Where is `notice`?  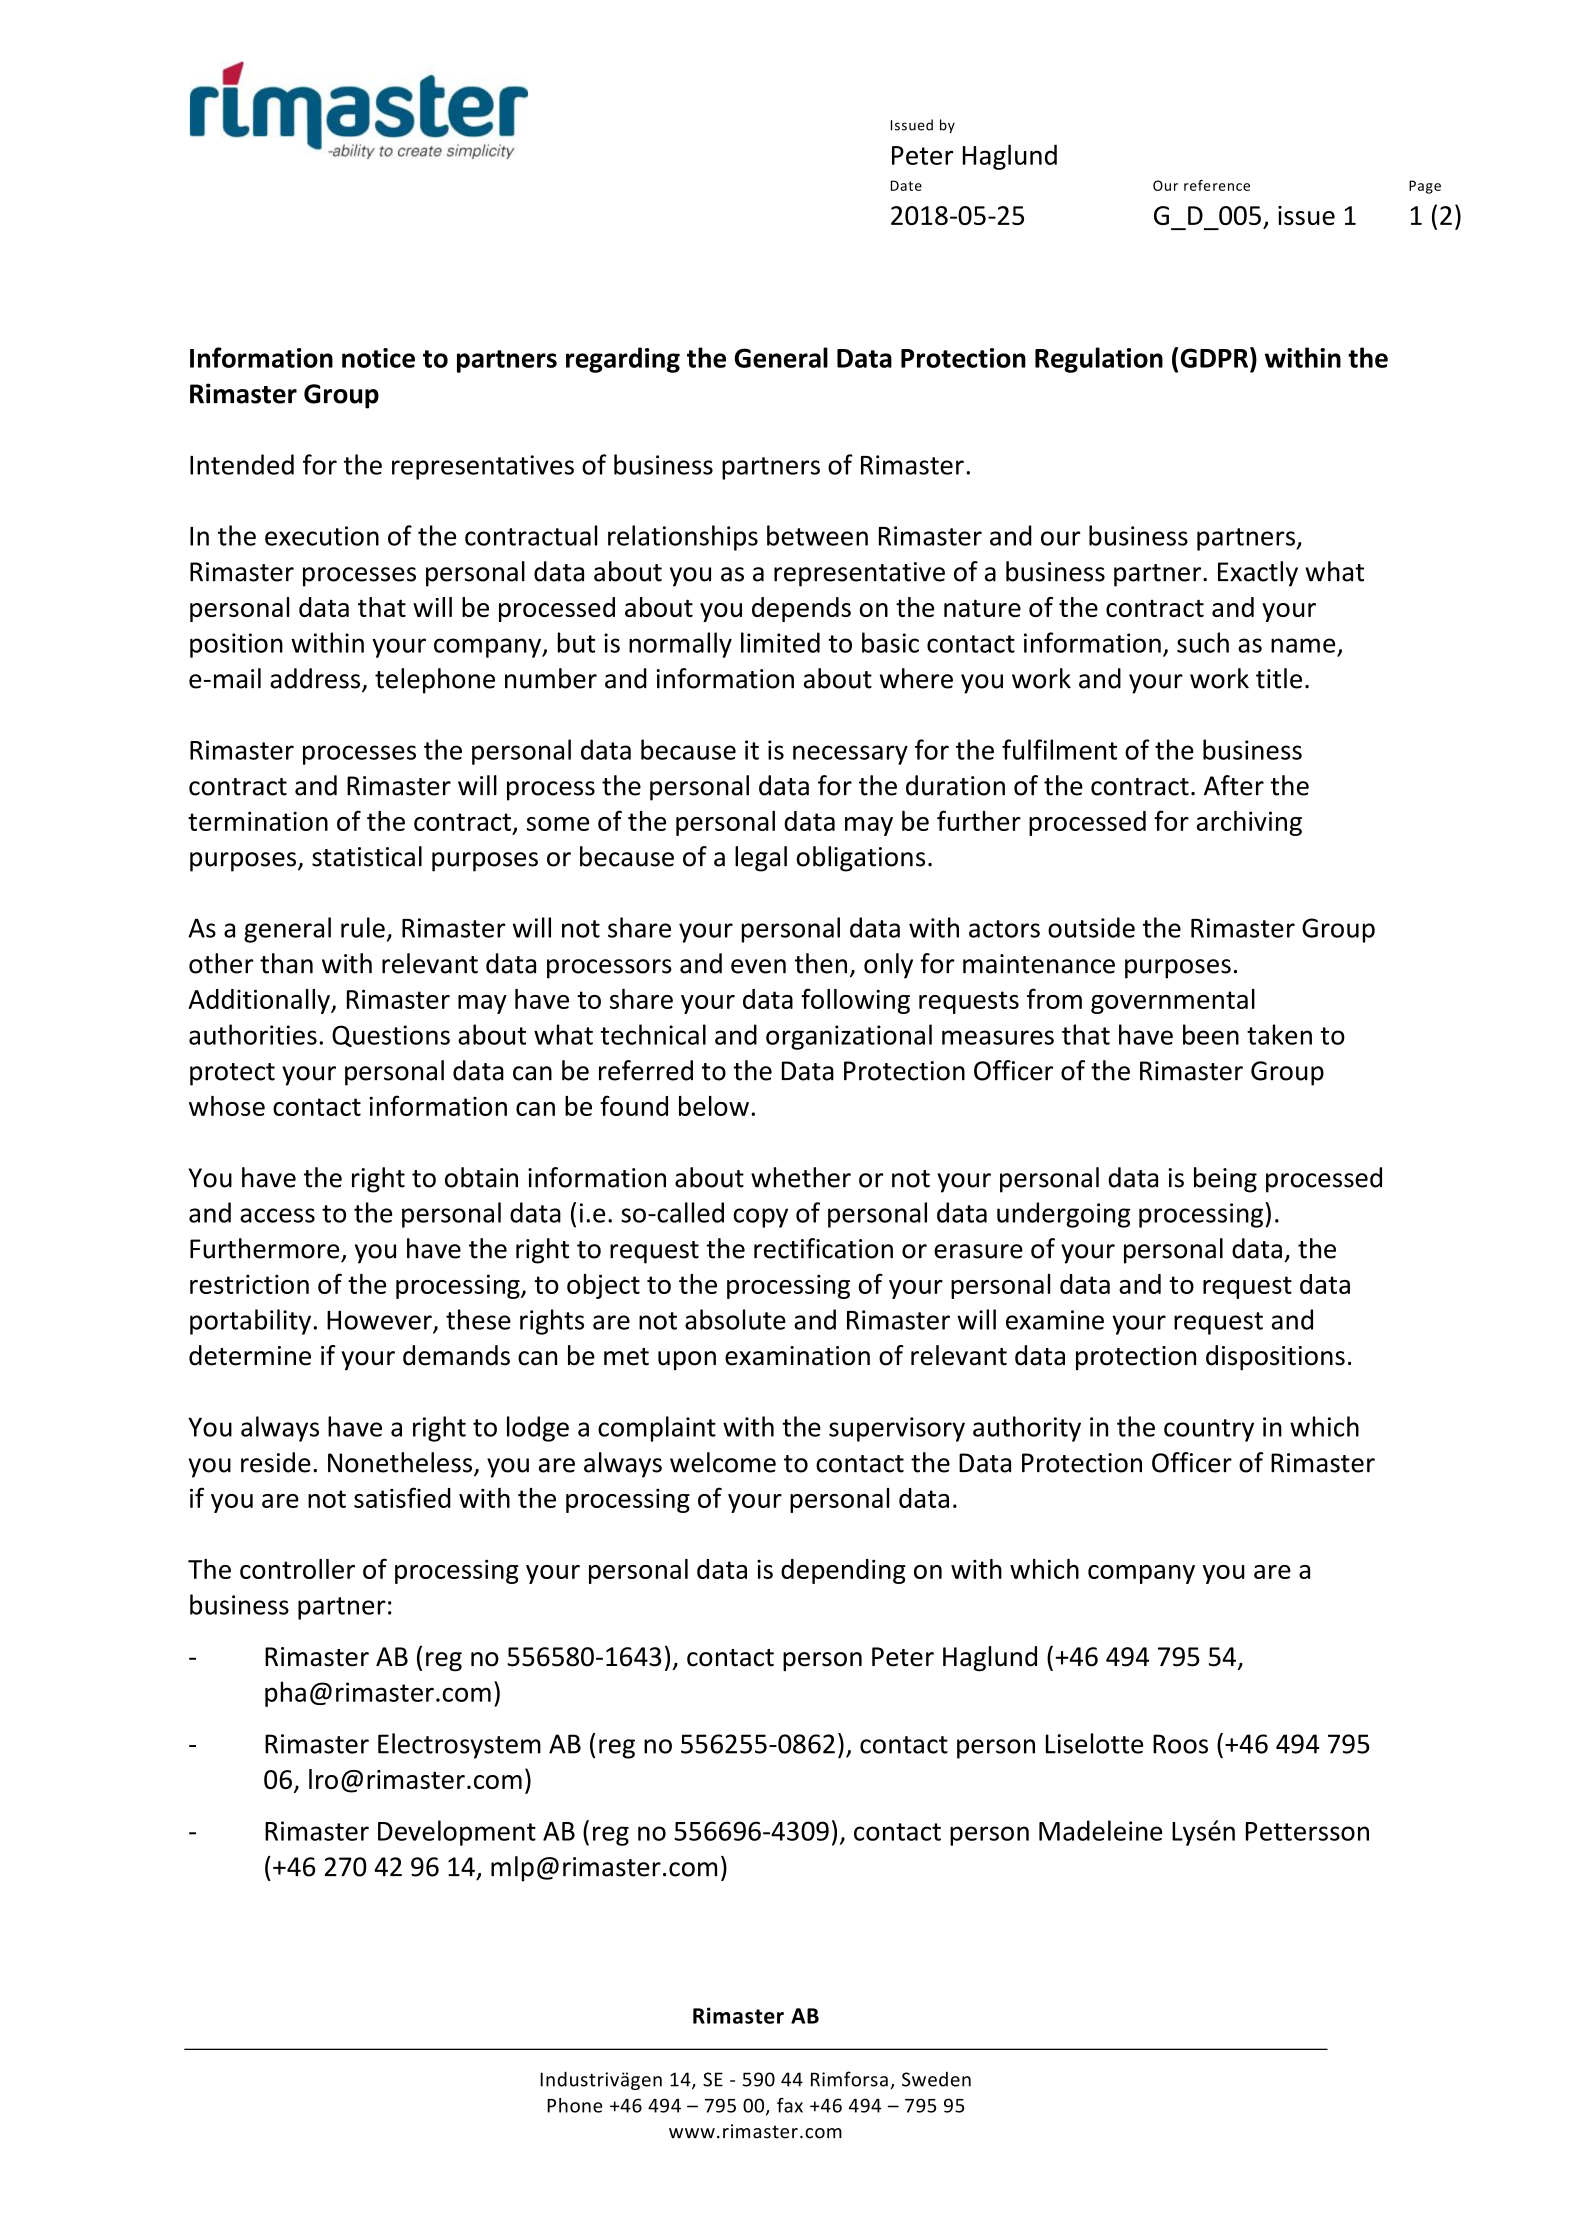 notice is located at coordinates (378, 358).
